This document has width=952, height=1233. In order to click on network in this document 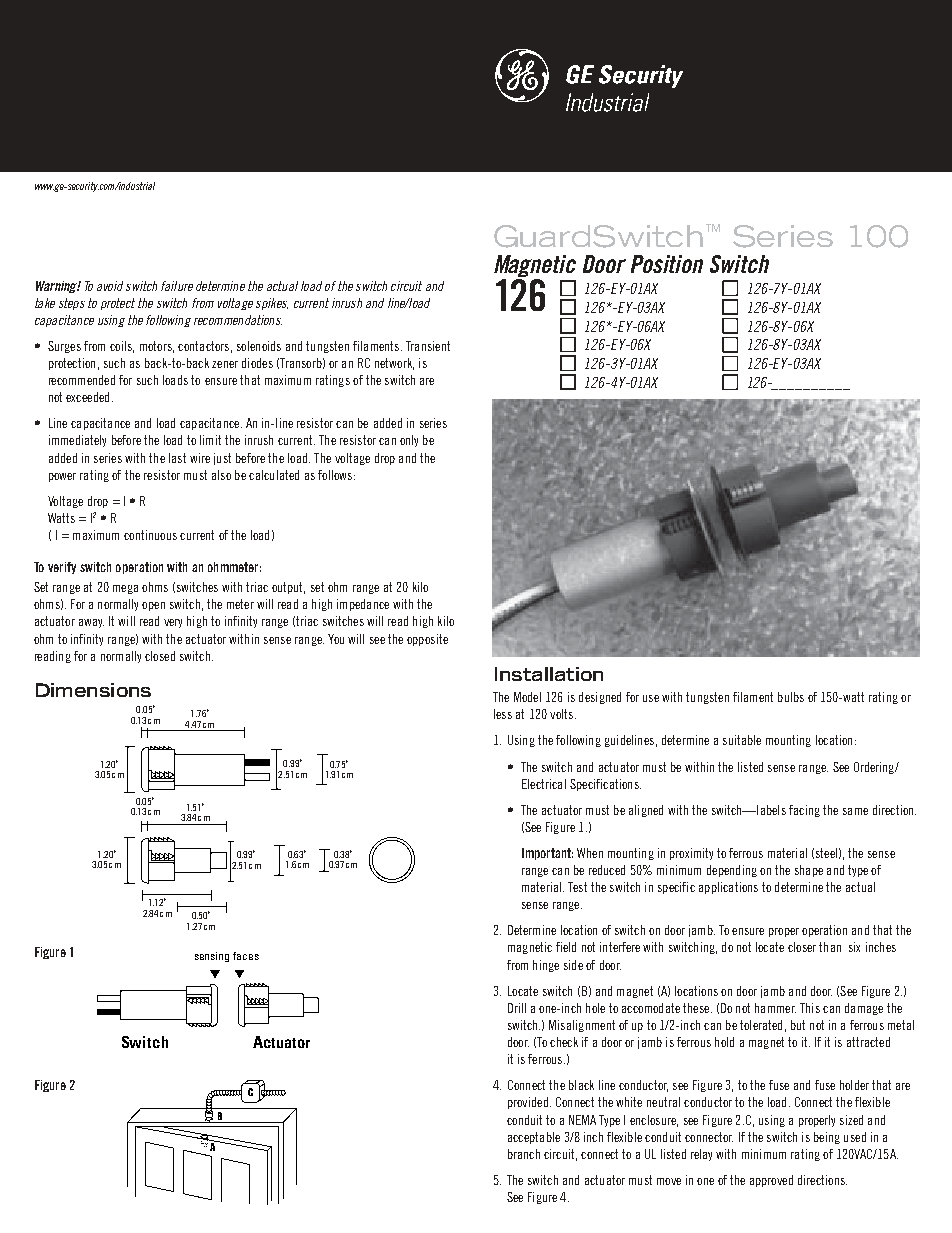, I will do `click(394, 364)`.
